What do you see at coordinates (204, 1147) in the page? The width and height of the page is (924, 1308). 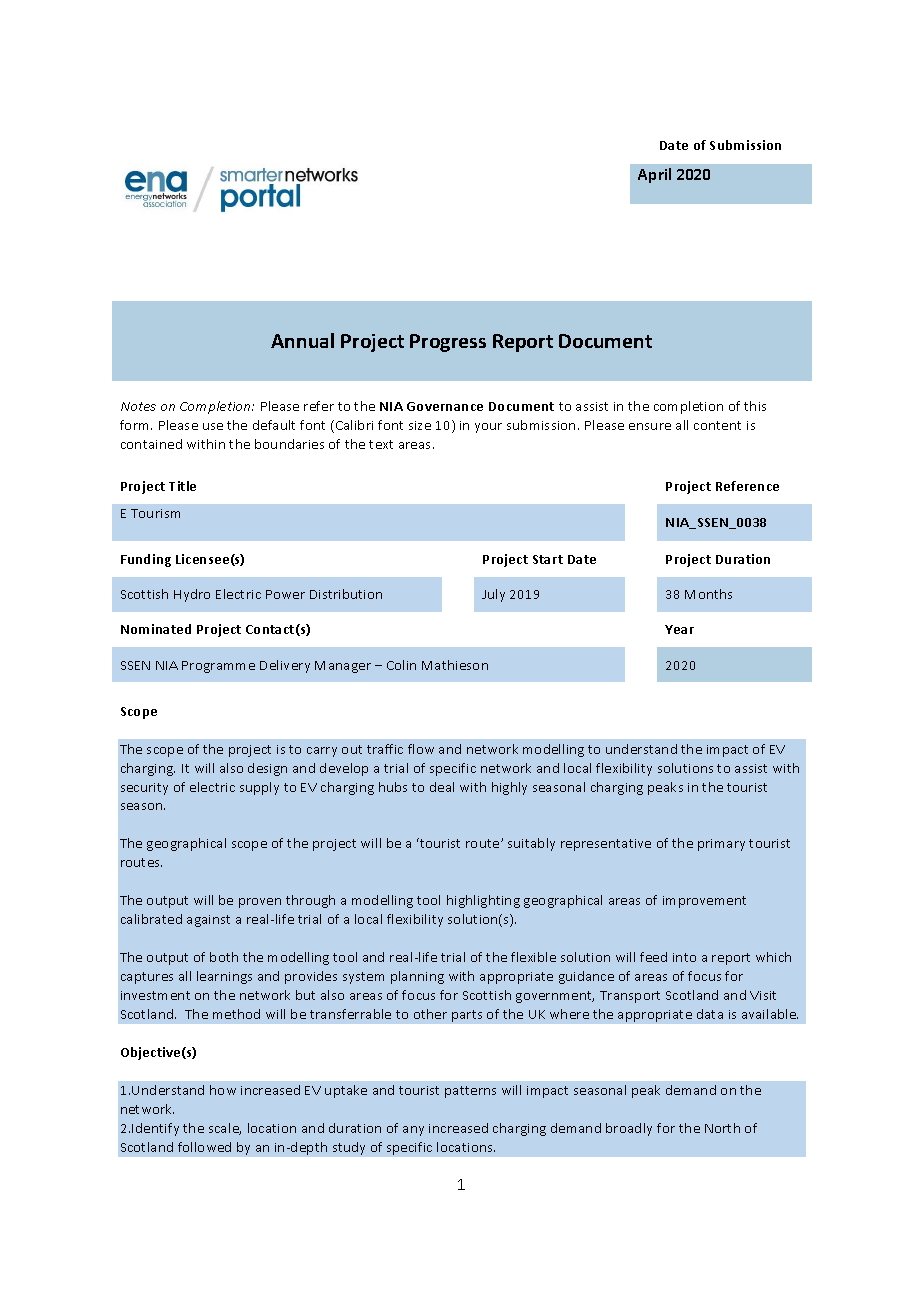 I see `followed` at bounding box center [204, 1147].
